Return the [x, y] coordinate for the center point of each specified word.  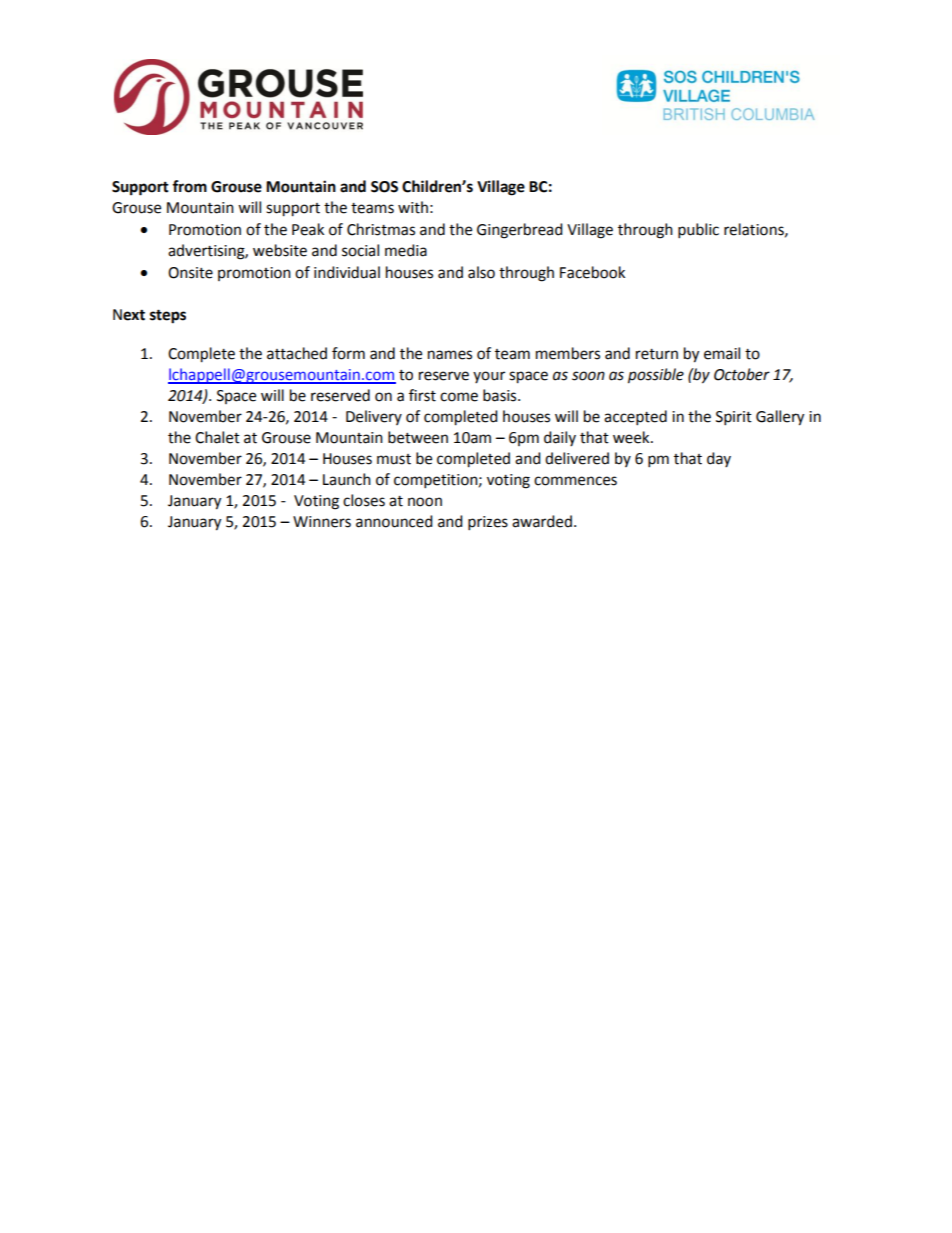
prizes [488, 523]
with [413, 207]
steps [168, 316]
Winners [322, 522]
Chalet [217, 437]
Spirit [734, 418]
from [189, 186]
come [459, 397]
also [481, 272]
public [698, 231]
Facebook [592, 272]
